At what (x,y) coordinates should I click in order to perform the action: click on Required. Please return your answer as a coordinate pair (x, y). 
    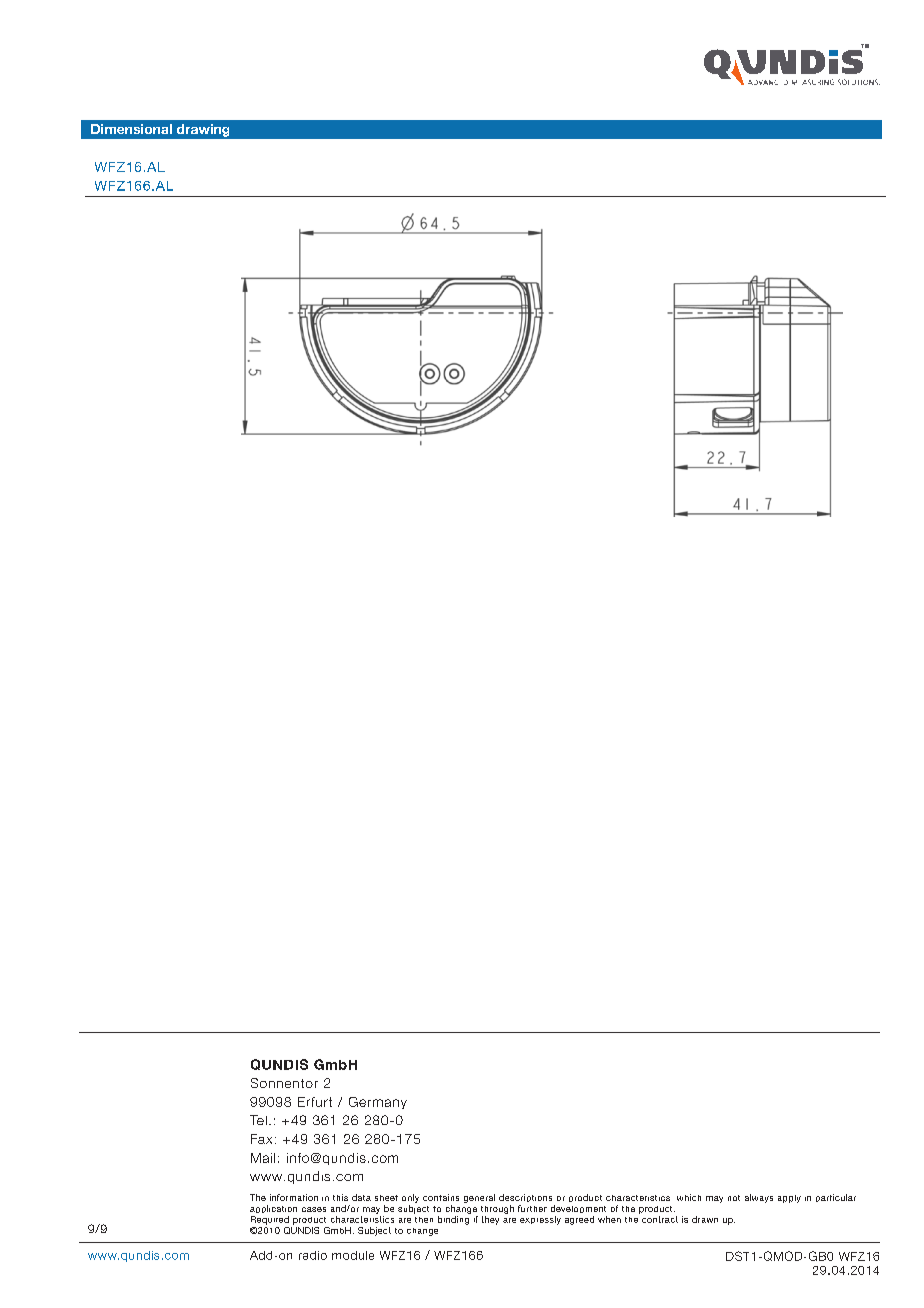
    Looking at the image, I should click on (270, 1220).
